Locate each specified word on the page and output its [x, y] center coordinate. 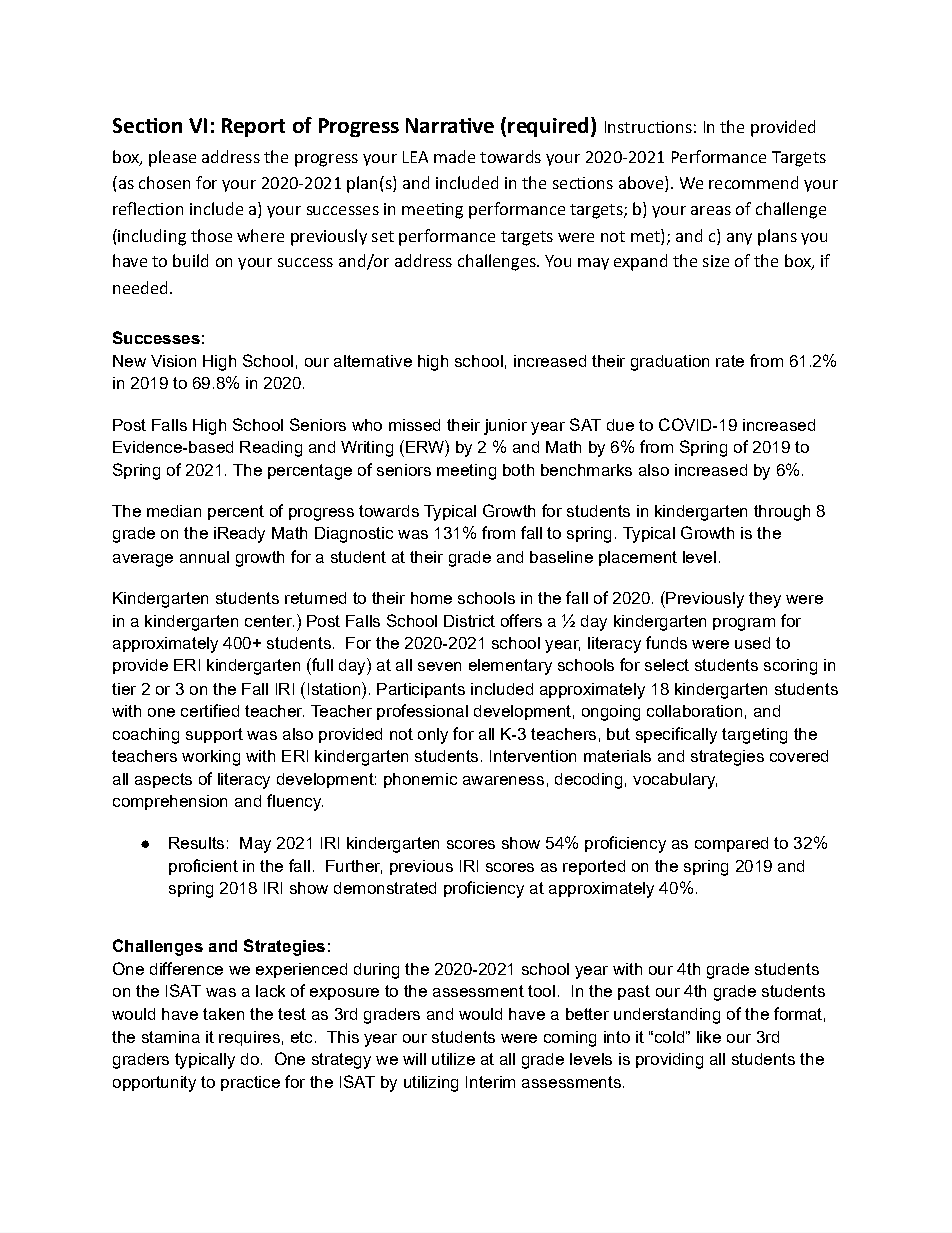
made [454, 156]
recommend [753, 182]
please [172, 158]
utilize [453, 1059]
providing [669, 1061]
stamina [171, 1037]
